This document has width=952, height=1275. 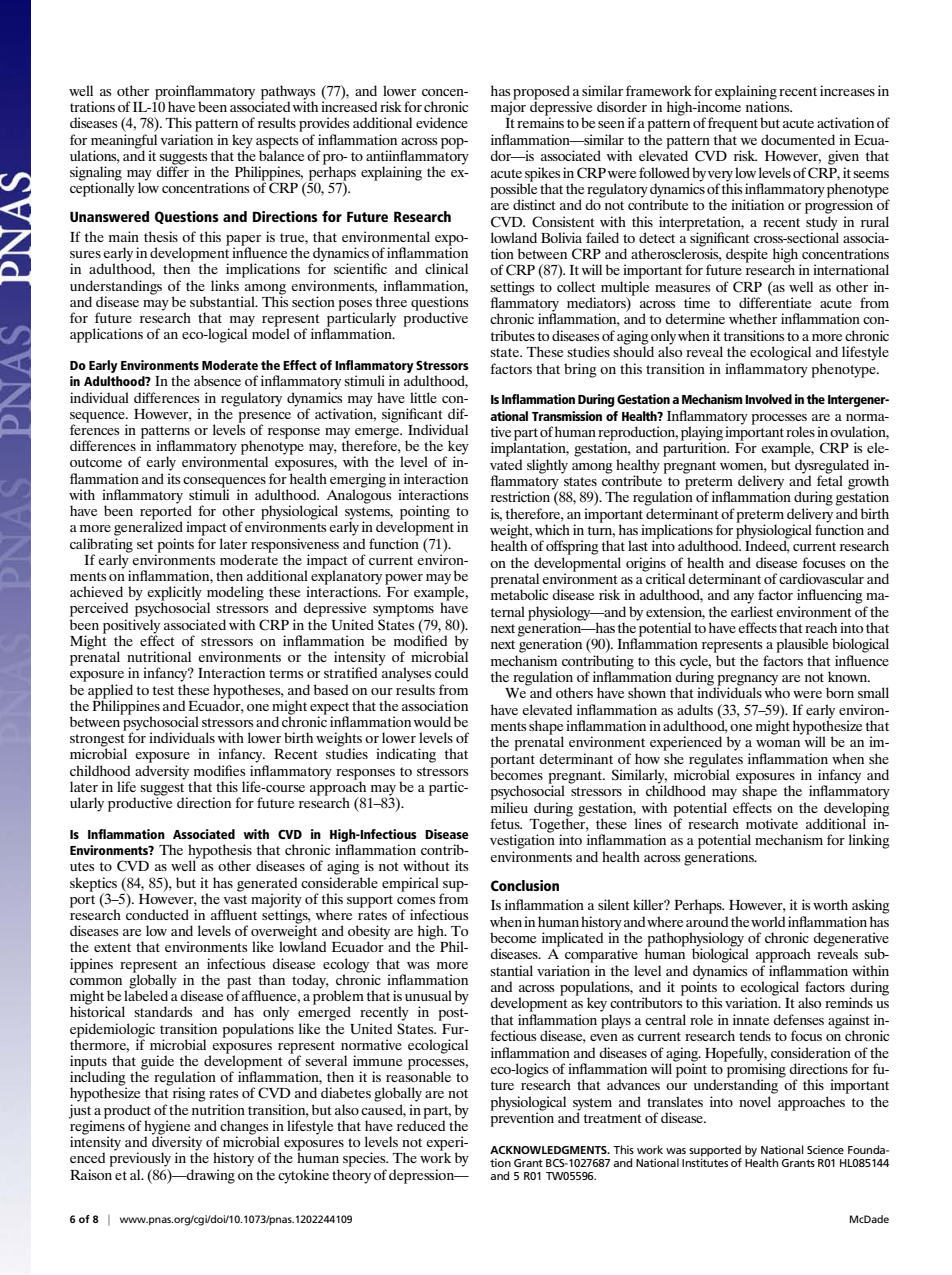 What do you see at coordinates (177, 1143) in the document?
I see `diversity` at bounding box center [177, 1143].
